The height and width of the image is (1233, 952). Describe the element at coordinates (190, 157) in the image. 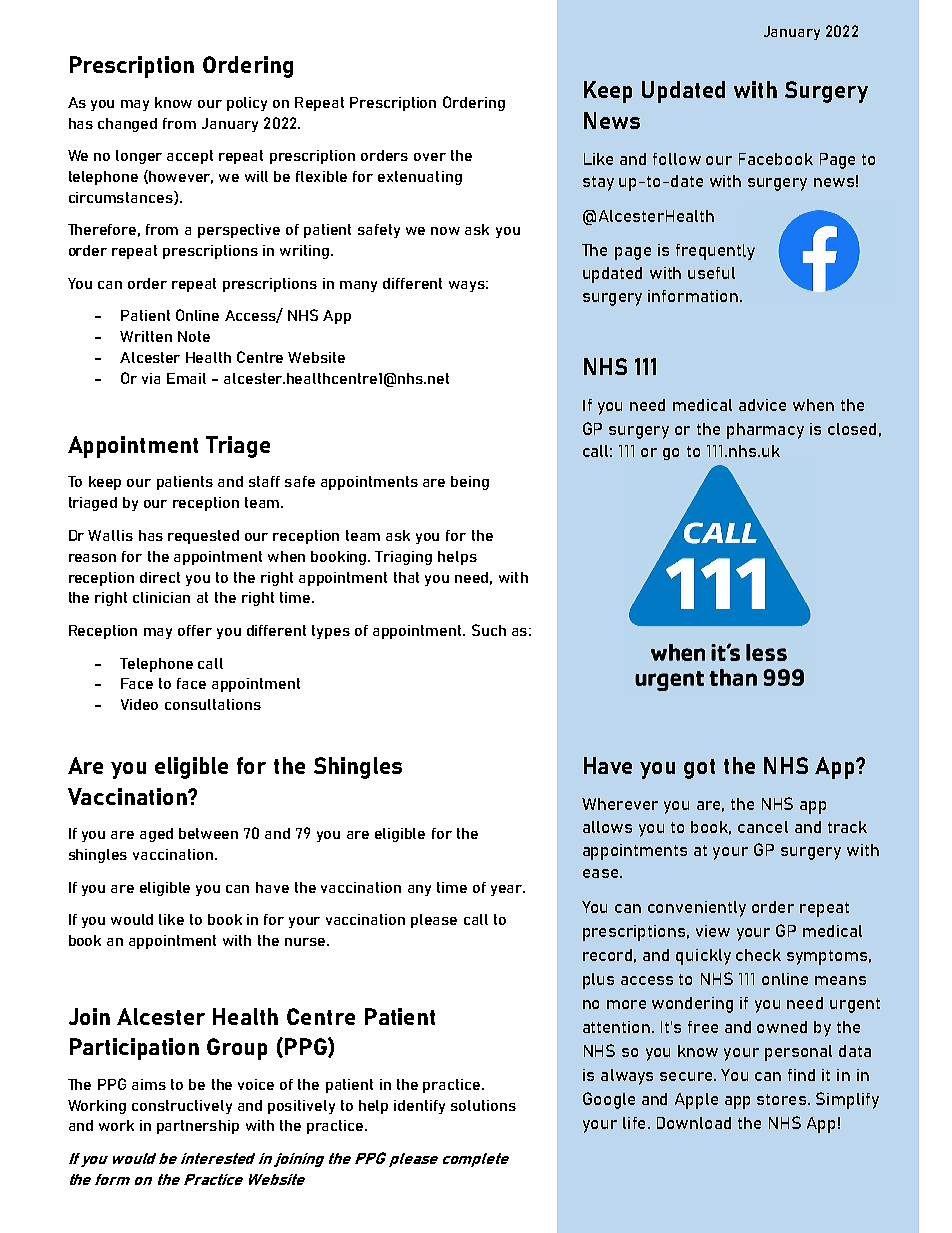

I see `accept` at that location.
